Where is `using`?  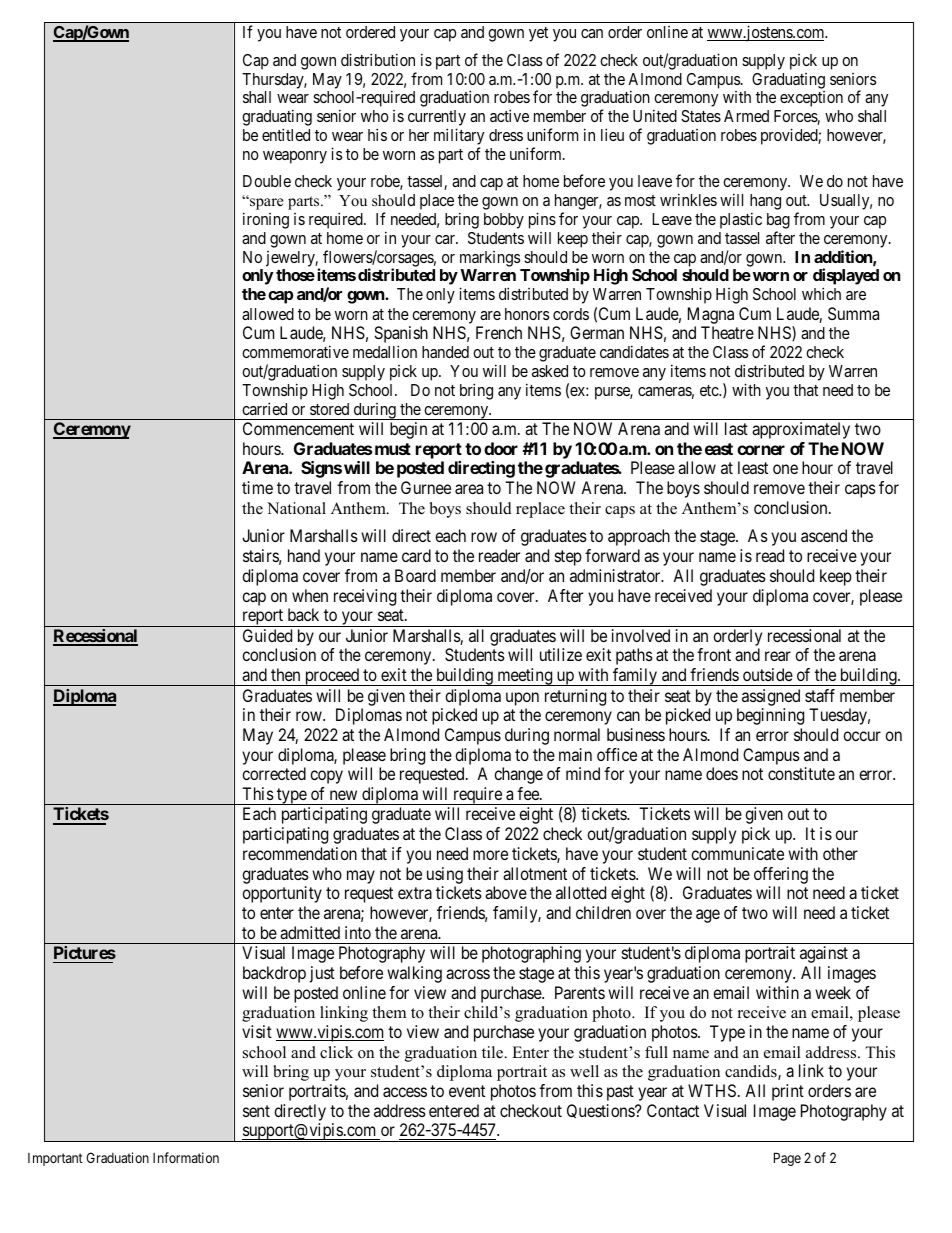 using is located at coordinates (445, 875).
